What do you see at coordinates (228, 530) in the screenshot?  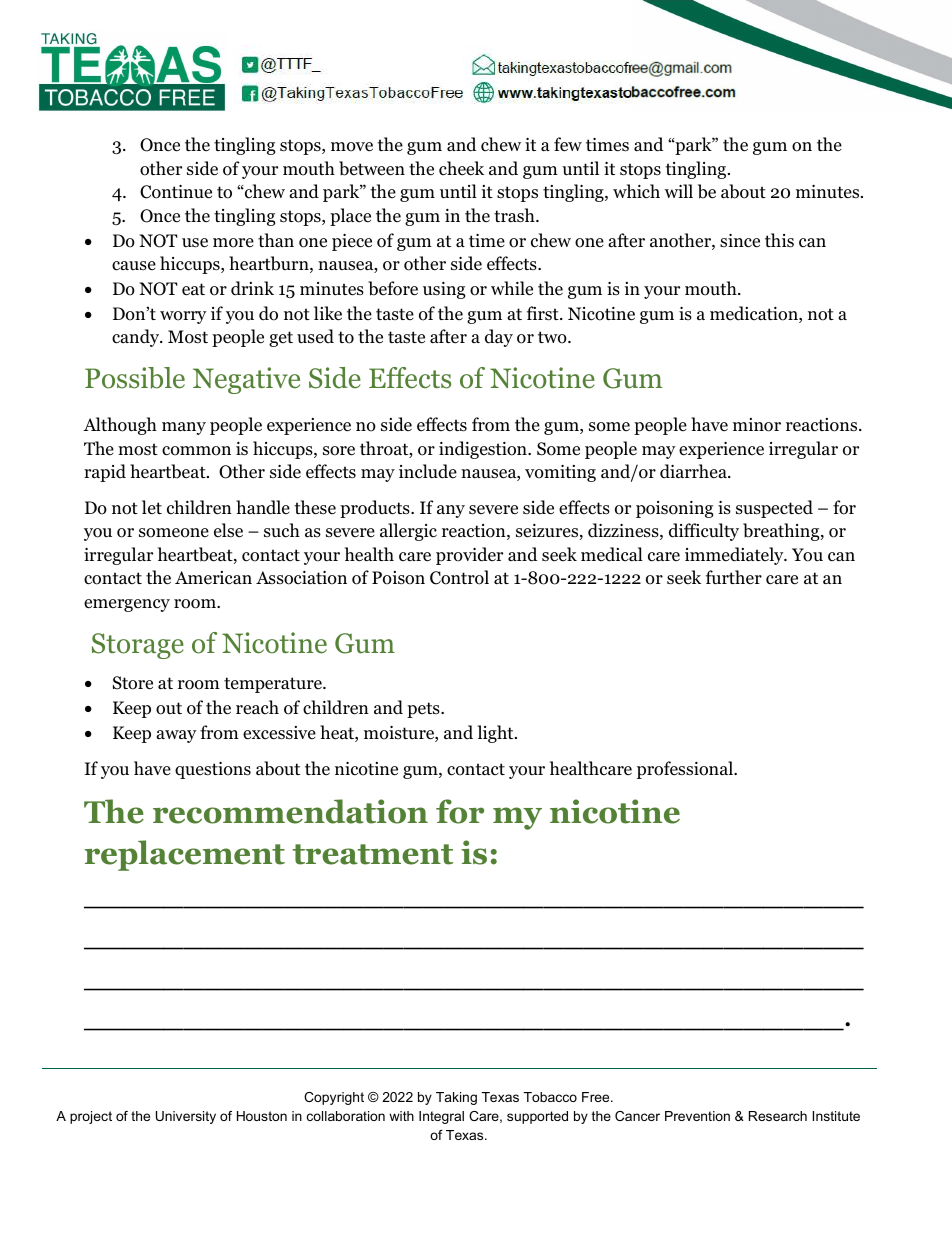 I see `else` at bounding box center [228, 530].
